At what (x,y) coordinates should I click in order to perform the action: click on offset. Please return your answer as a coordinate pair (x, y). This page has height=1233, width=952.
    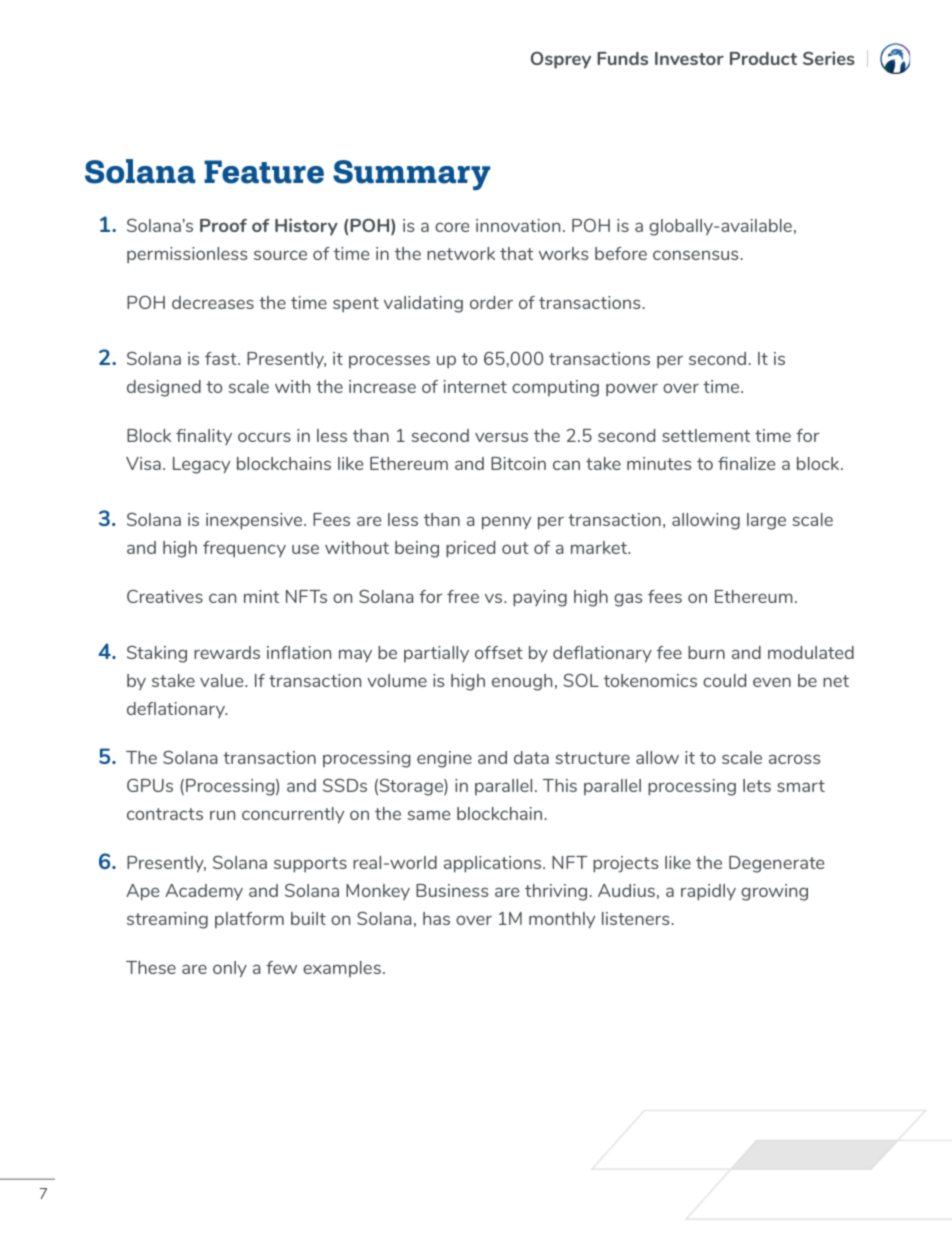
    Looking at the image, I should click on (499, 652).
